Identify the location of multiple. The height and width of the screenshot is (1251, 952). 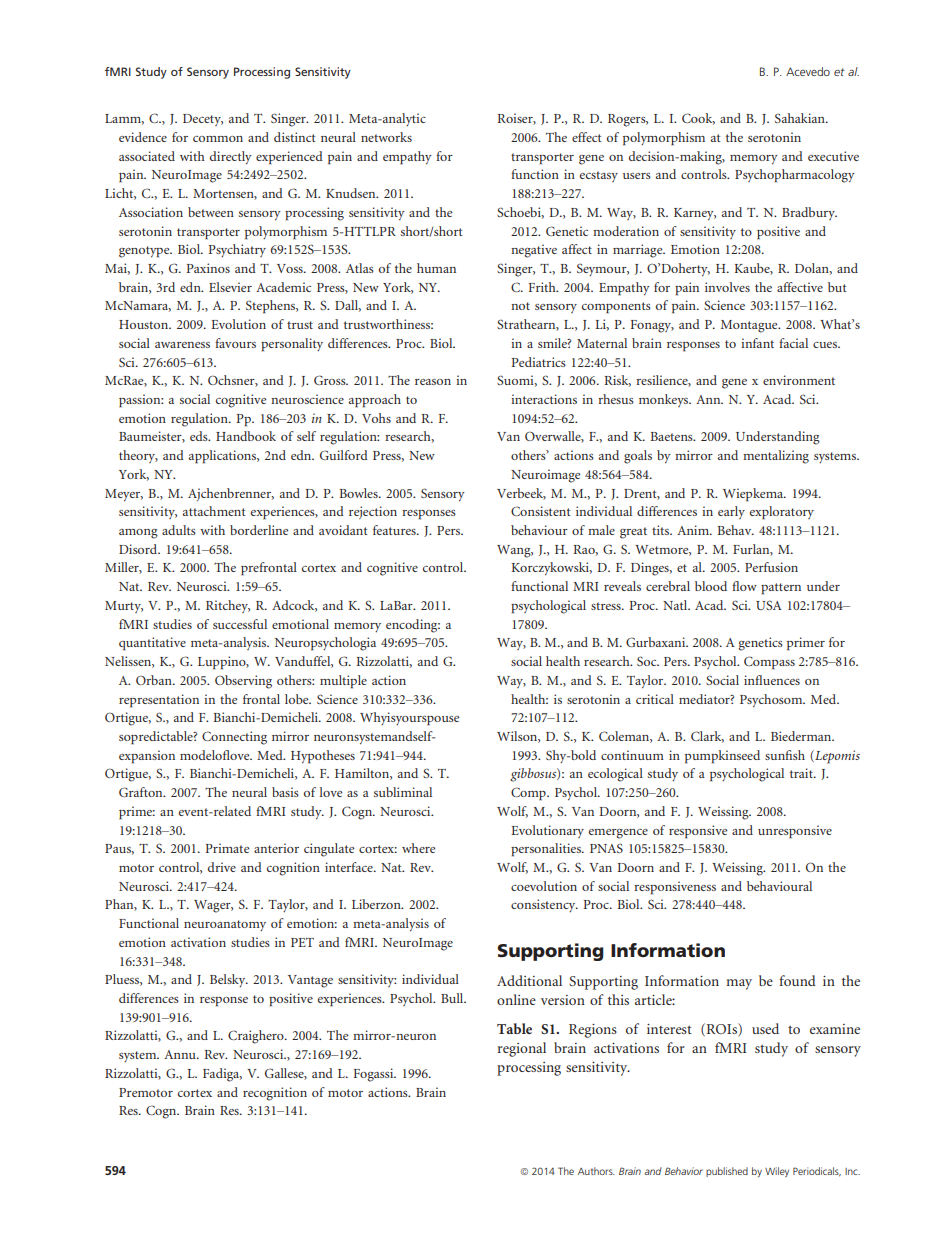
(343, 682).
